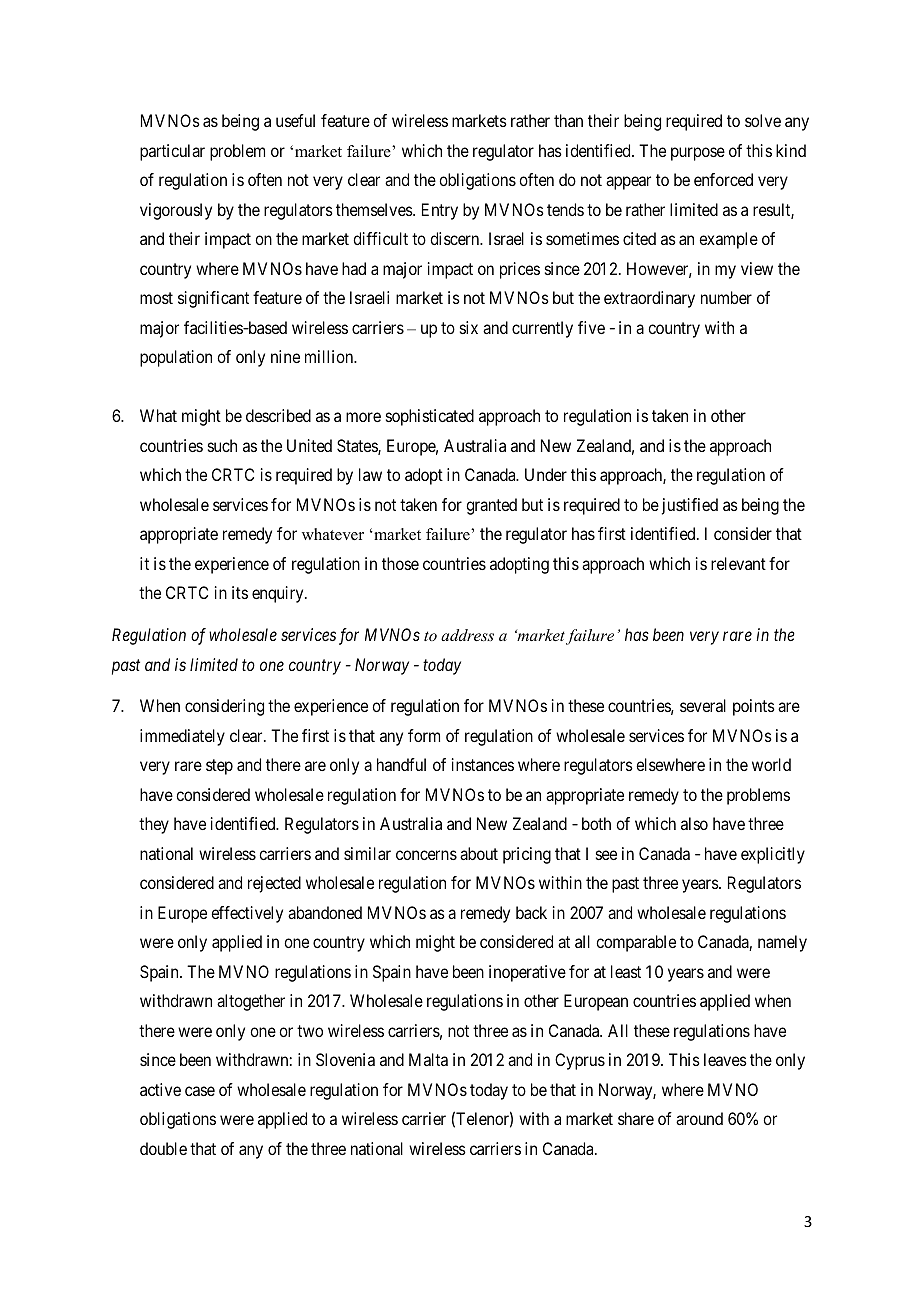  Describe the element at coordinates (440, 211) in the screenshot. I see `Entry` at that location.
